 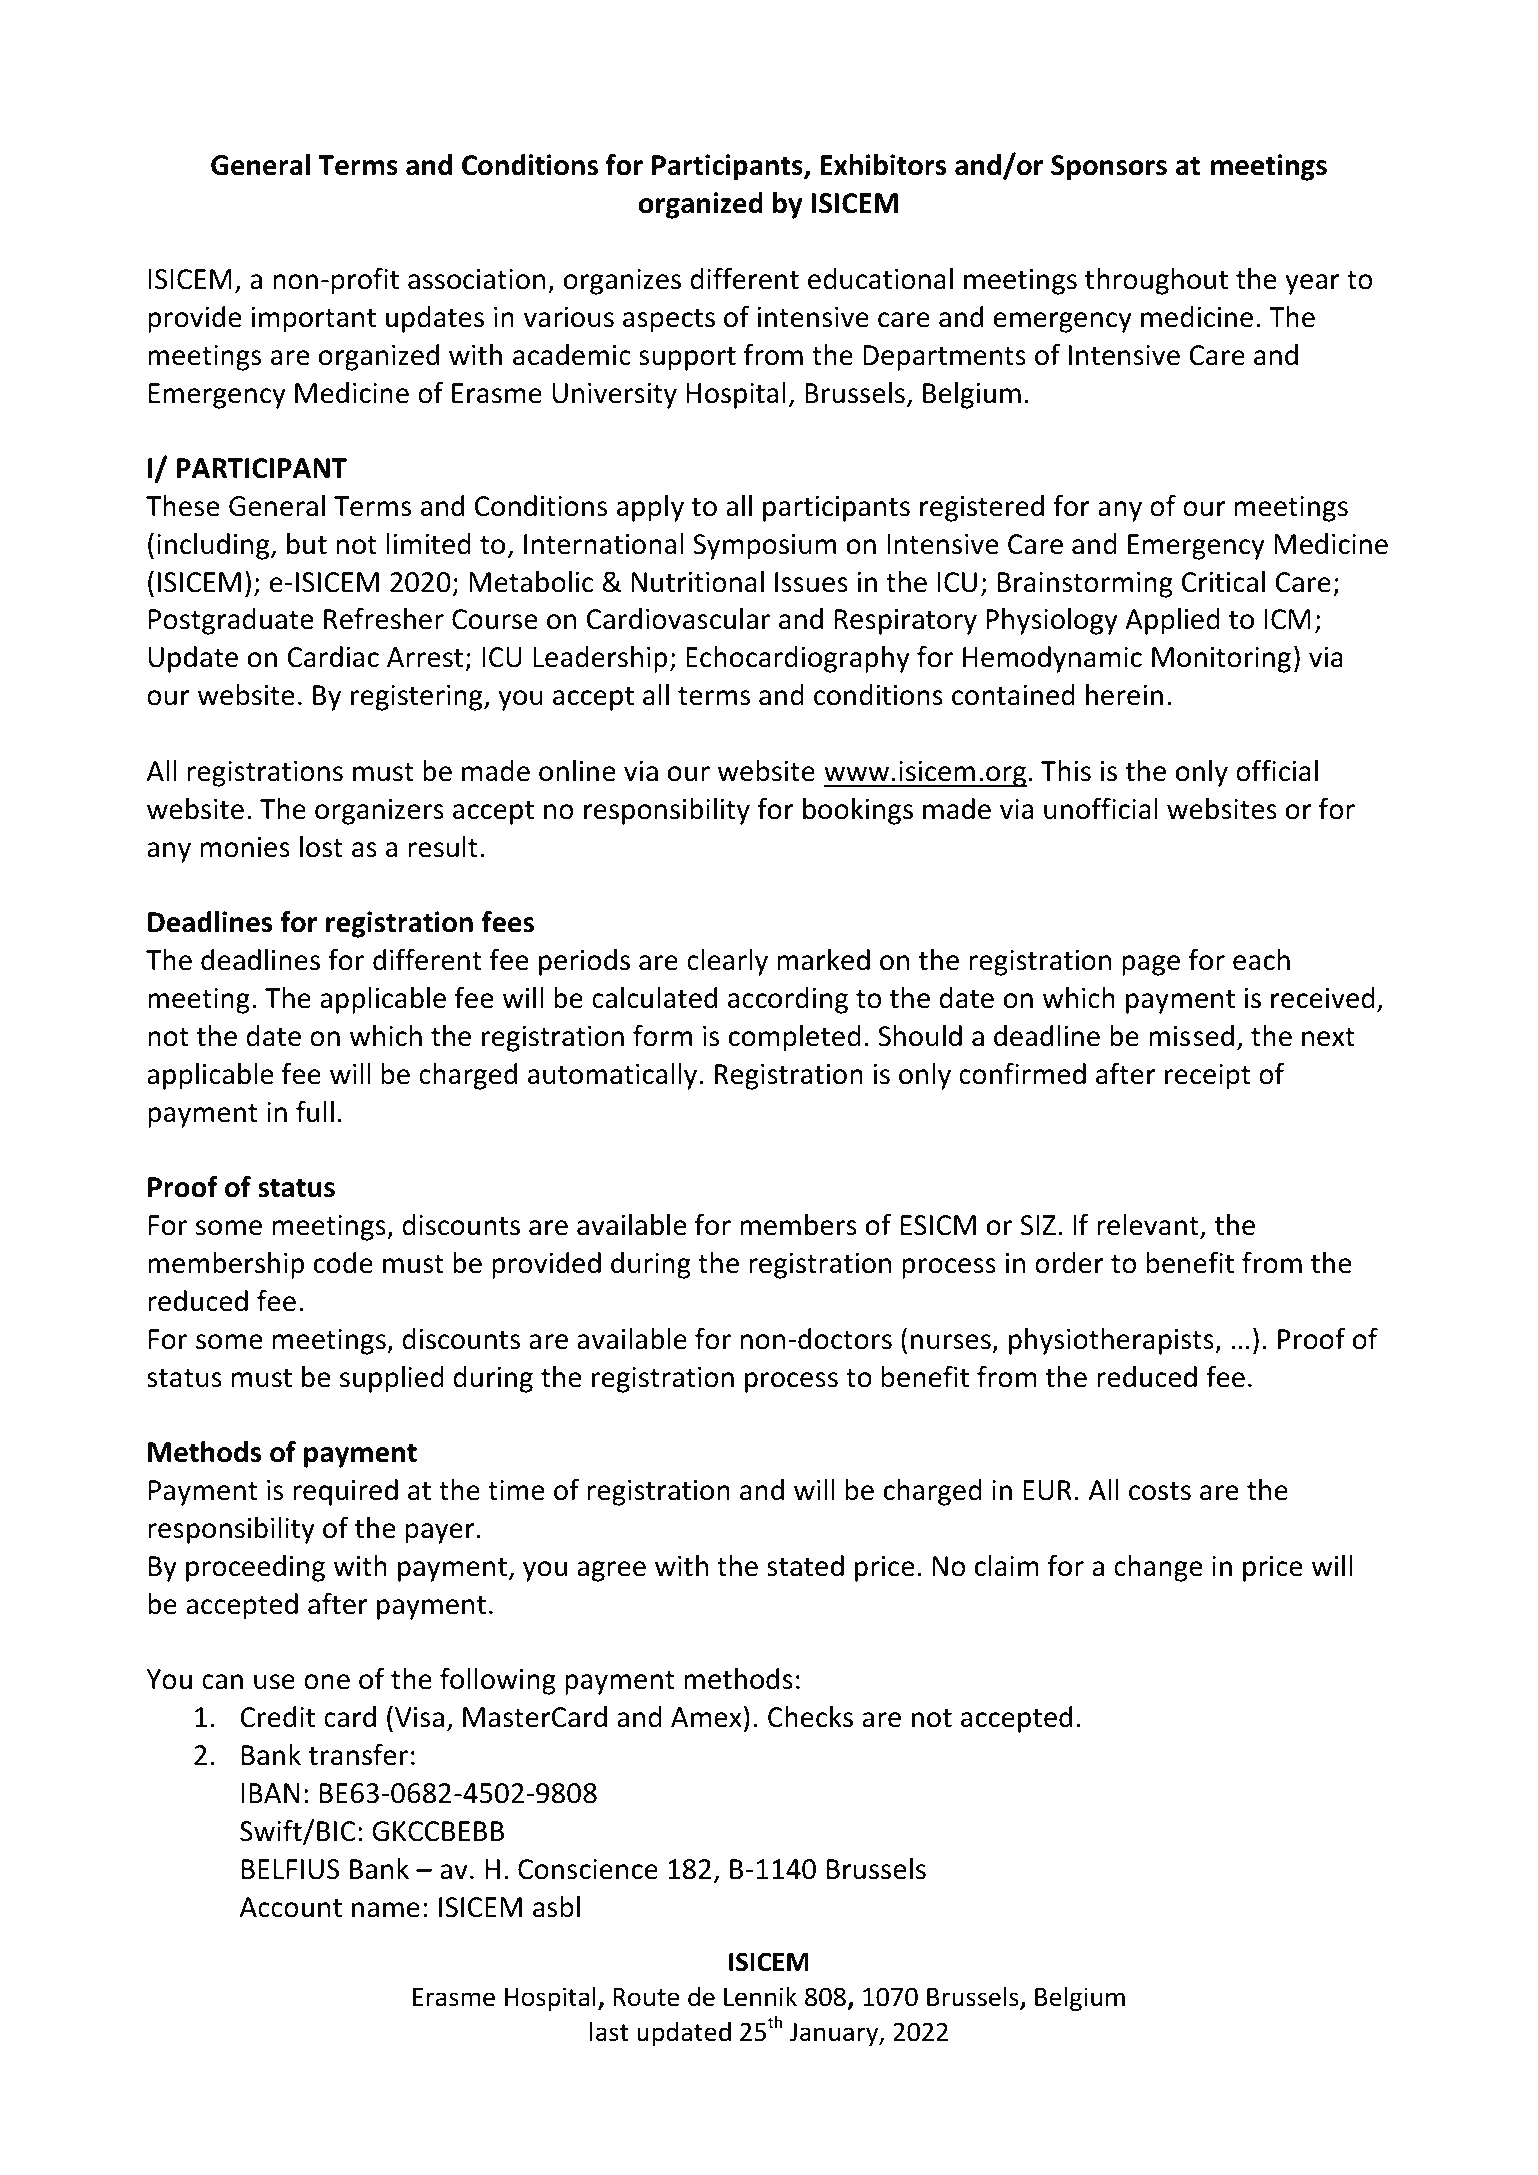 What do you see at coordinates (805, 1566) in the screenshot?
I see `stated` at bounding box center [805, 1566].
